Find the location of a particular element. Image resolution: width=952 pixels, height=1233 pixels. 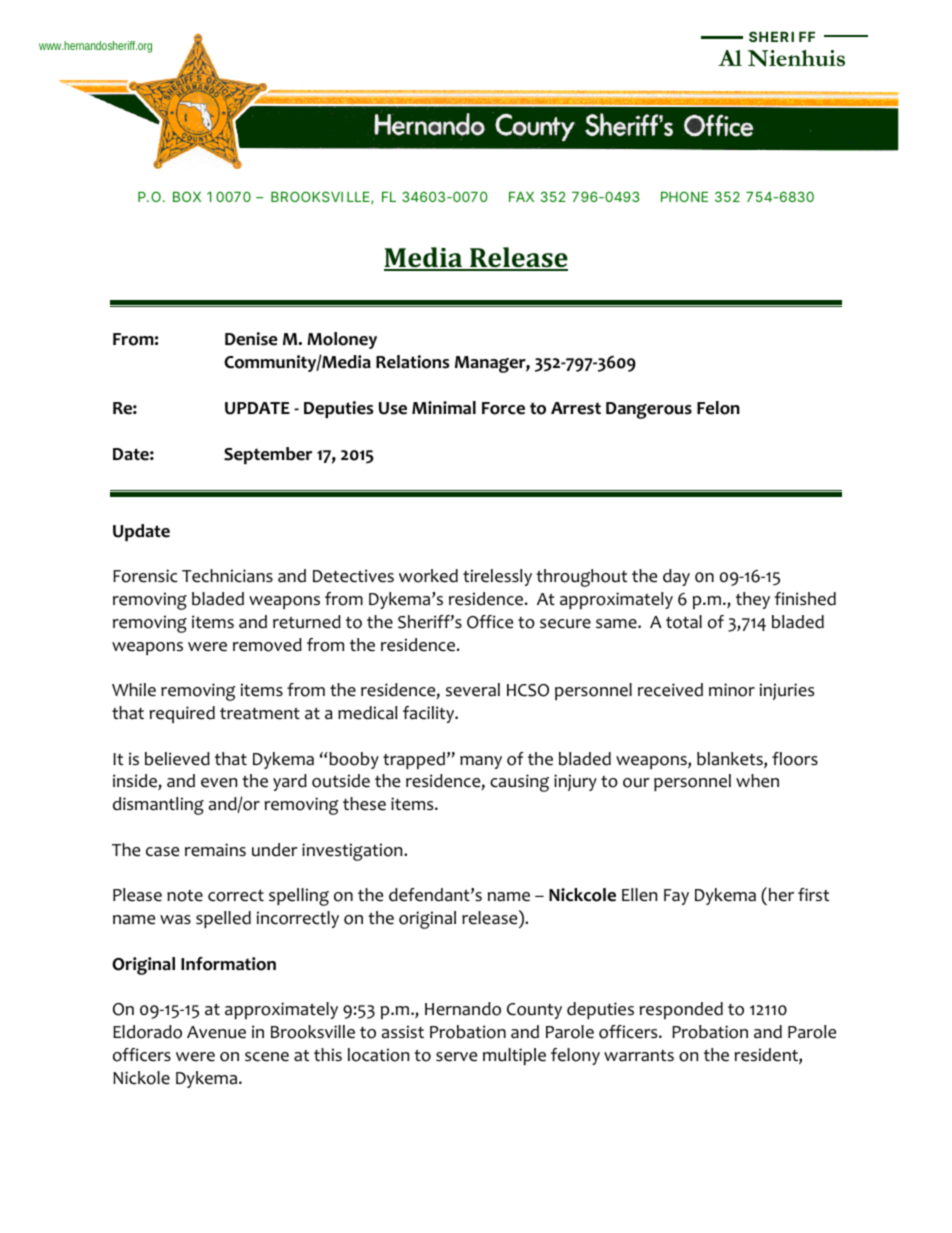

FAX is located at coordinates (521, 197).
